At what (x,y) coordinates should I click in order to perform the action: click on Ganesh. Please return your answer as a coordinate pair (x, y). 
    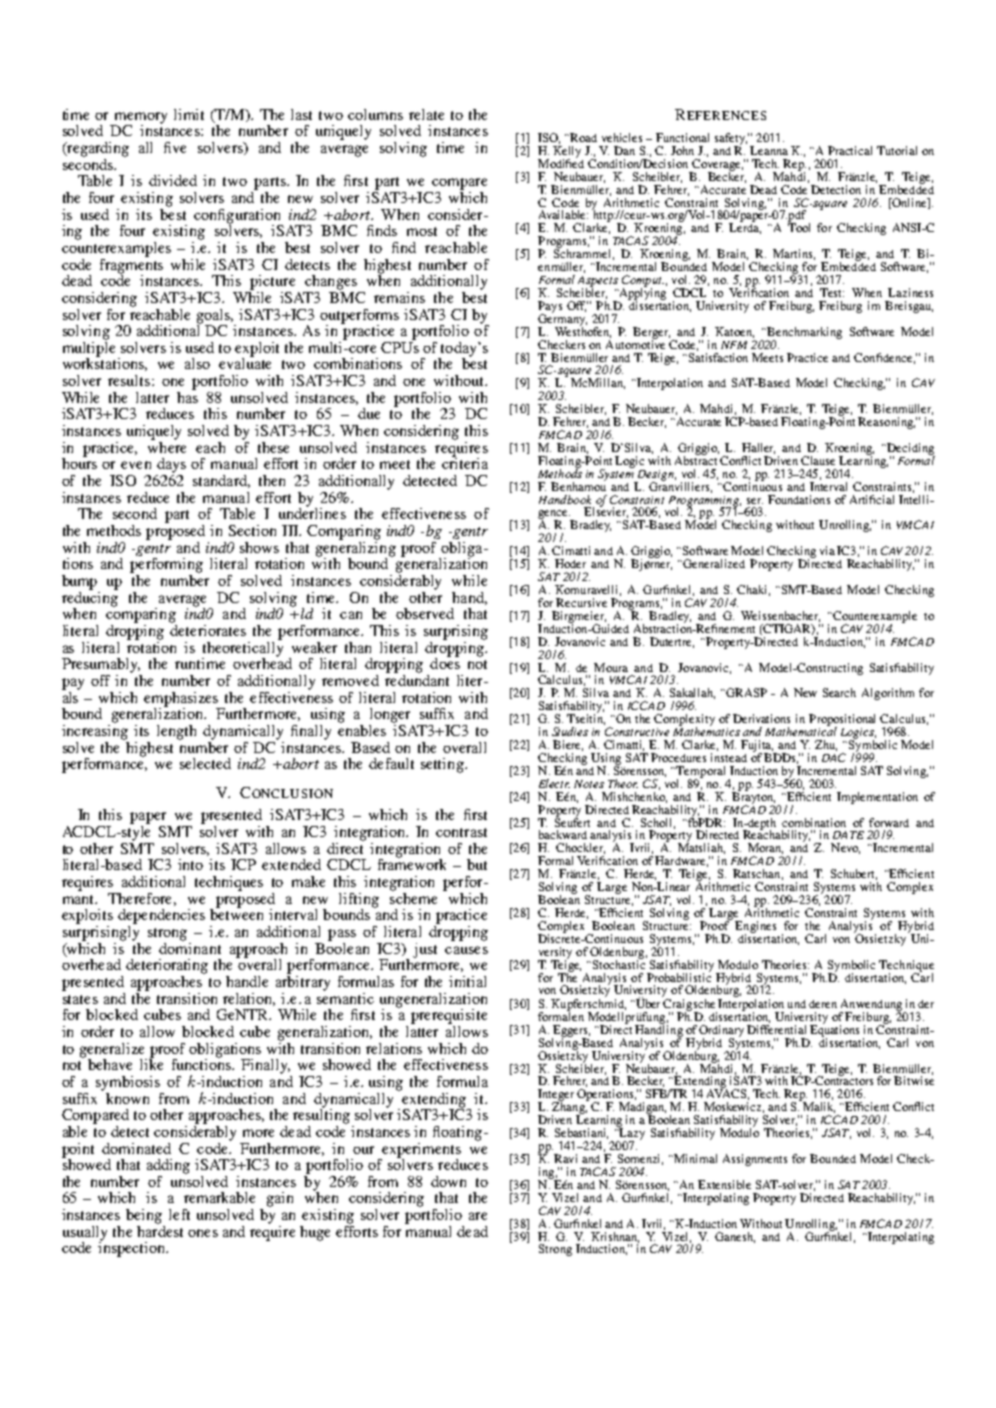
    Looking at the image, I should click on (735, 1237).
